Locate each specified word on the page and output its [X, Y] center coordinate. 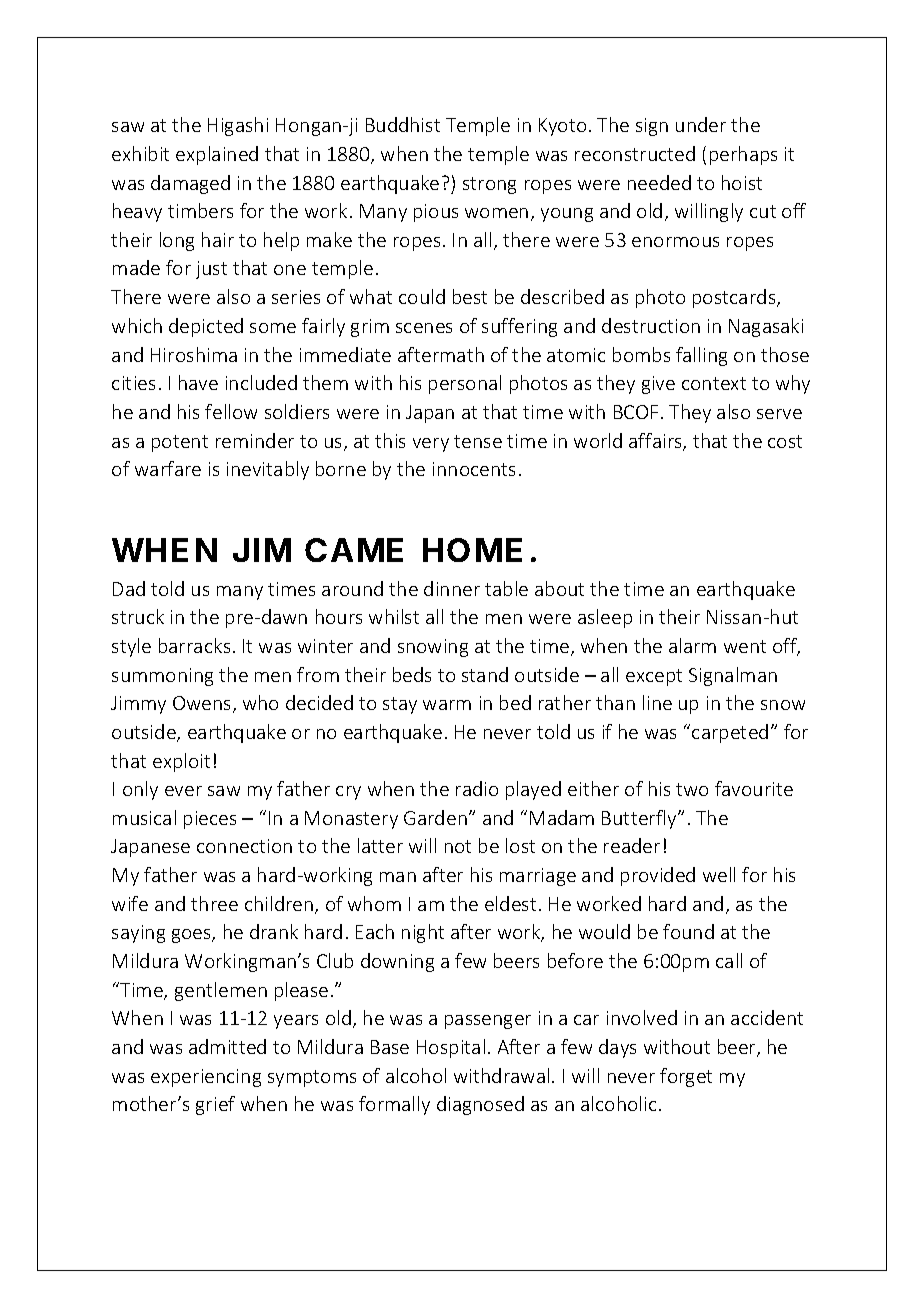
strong [489, 185]
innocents [474, 469]
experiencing [206, 1078]
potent [180, 443]
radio [477, 788]
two [692, 789]
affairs [656, 442]
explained [217, 155]
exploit [181, 762]
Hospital [451, 1048]
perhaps [743, 155]
